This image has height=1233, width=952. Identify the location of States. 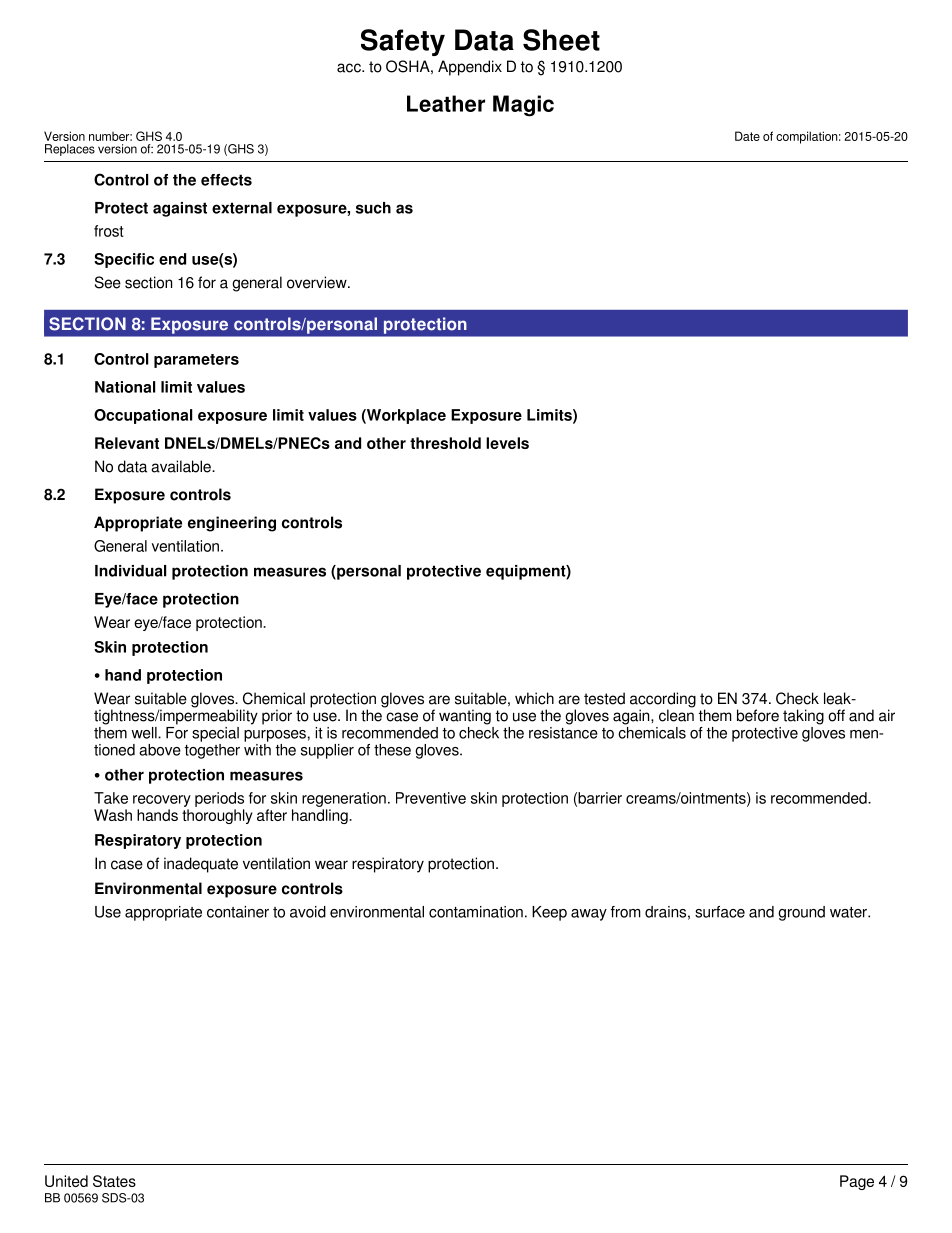
(114, 1181).
